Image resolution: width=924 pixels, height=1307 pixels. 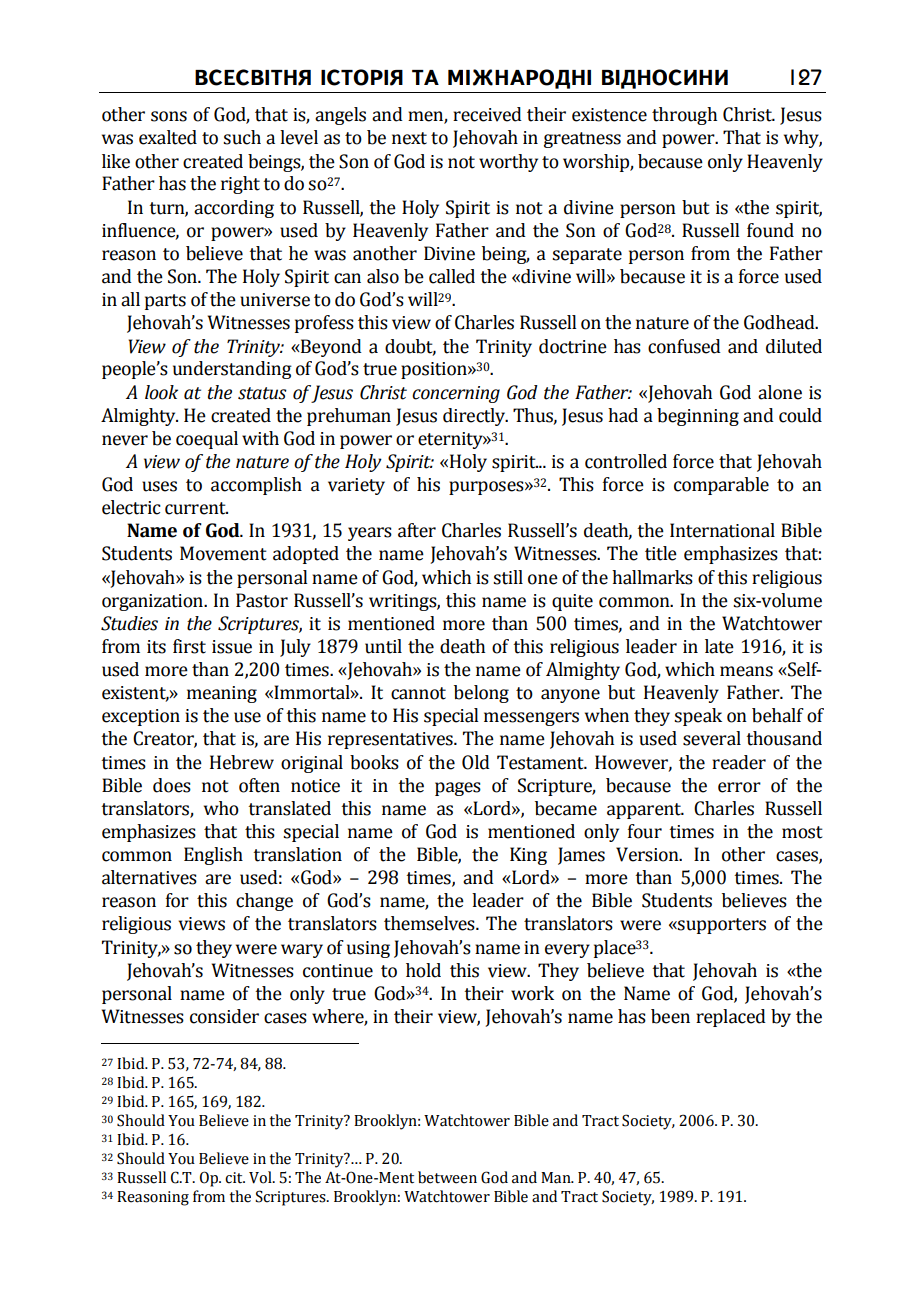 I want to click on exalted, so click(x=168, y=137).
